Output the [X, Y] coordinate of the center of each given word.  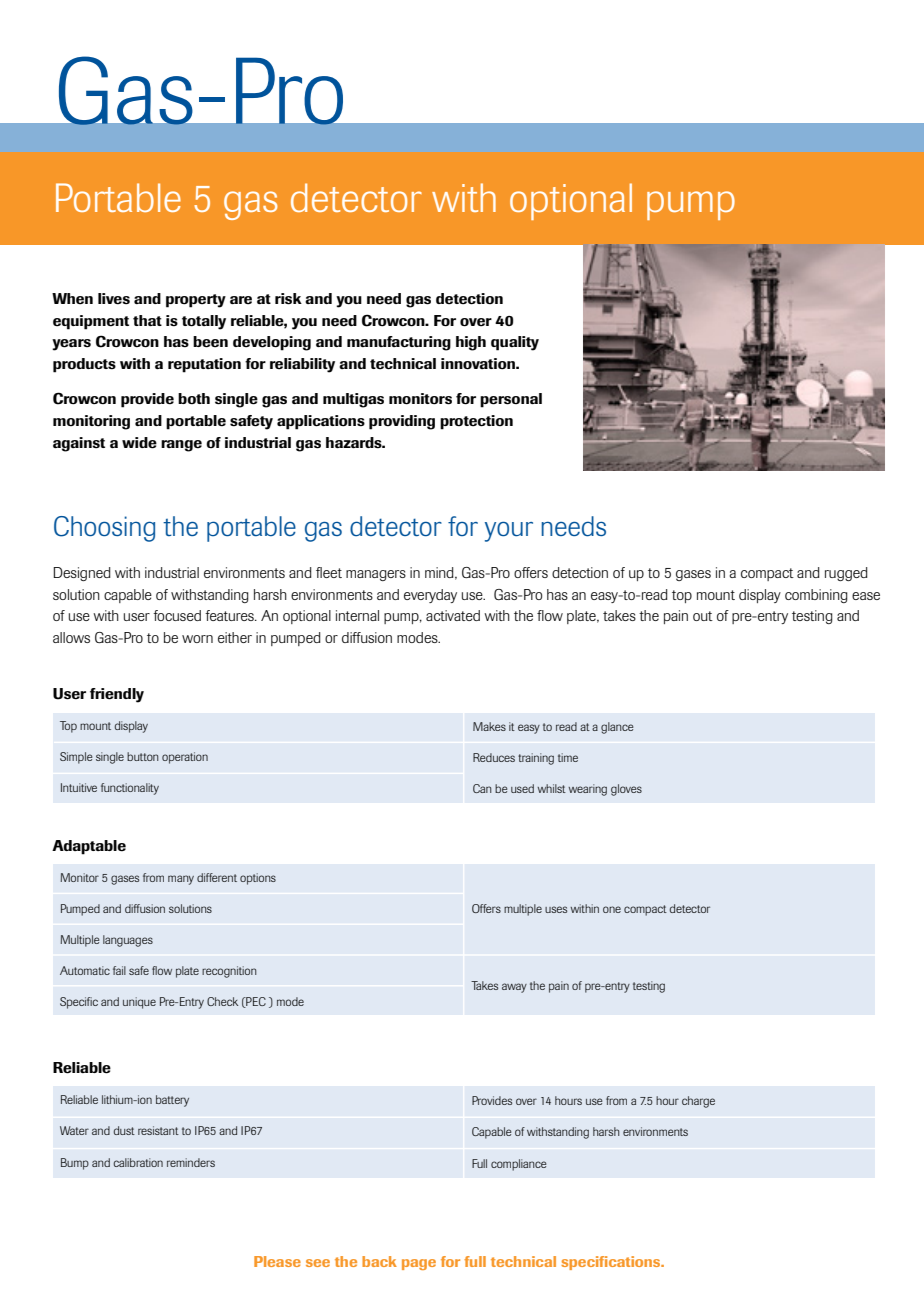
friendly [117, 695]
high [471, 343]
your [509, 532]
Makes [489, 726]
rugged [846, 574]
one [612, 909]
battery [172, 1101]
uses [556, 909]
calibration [138, 1162]
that [147, 320]
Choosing [104, 529]
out [703, 616]
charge [698, 1102]
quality [515, 343]
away [514, 988]
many [181, 880]
